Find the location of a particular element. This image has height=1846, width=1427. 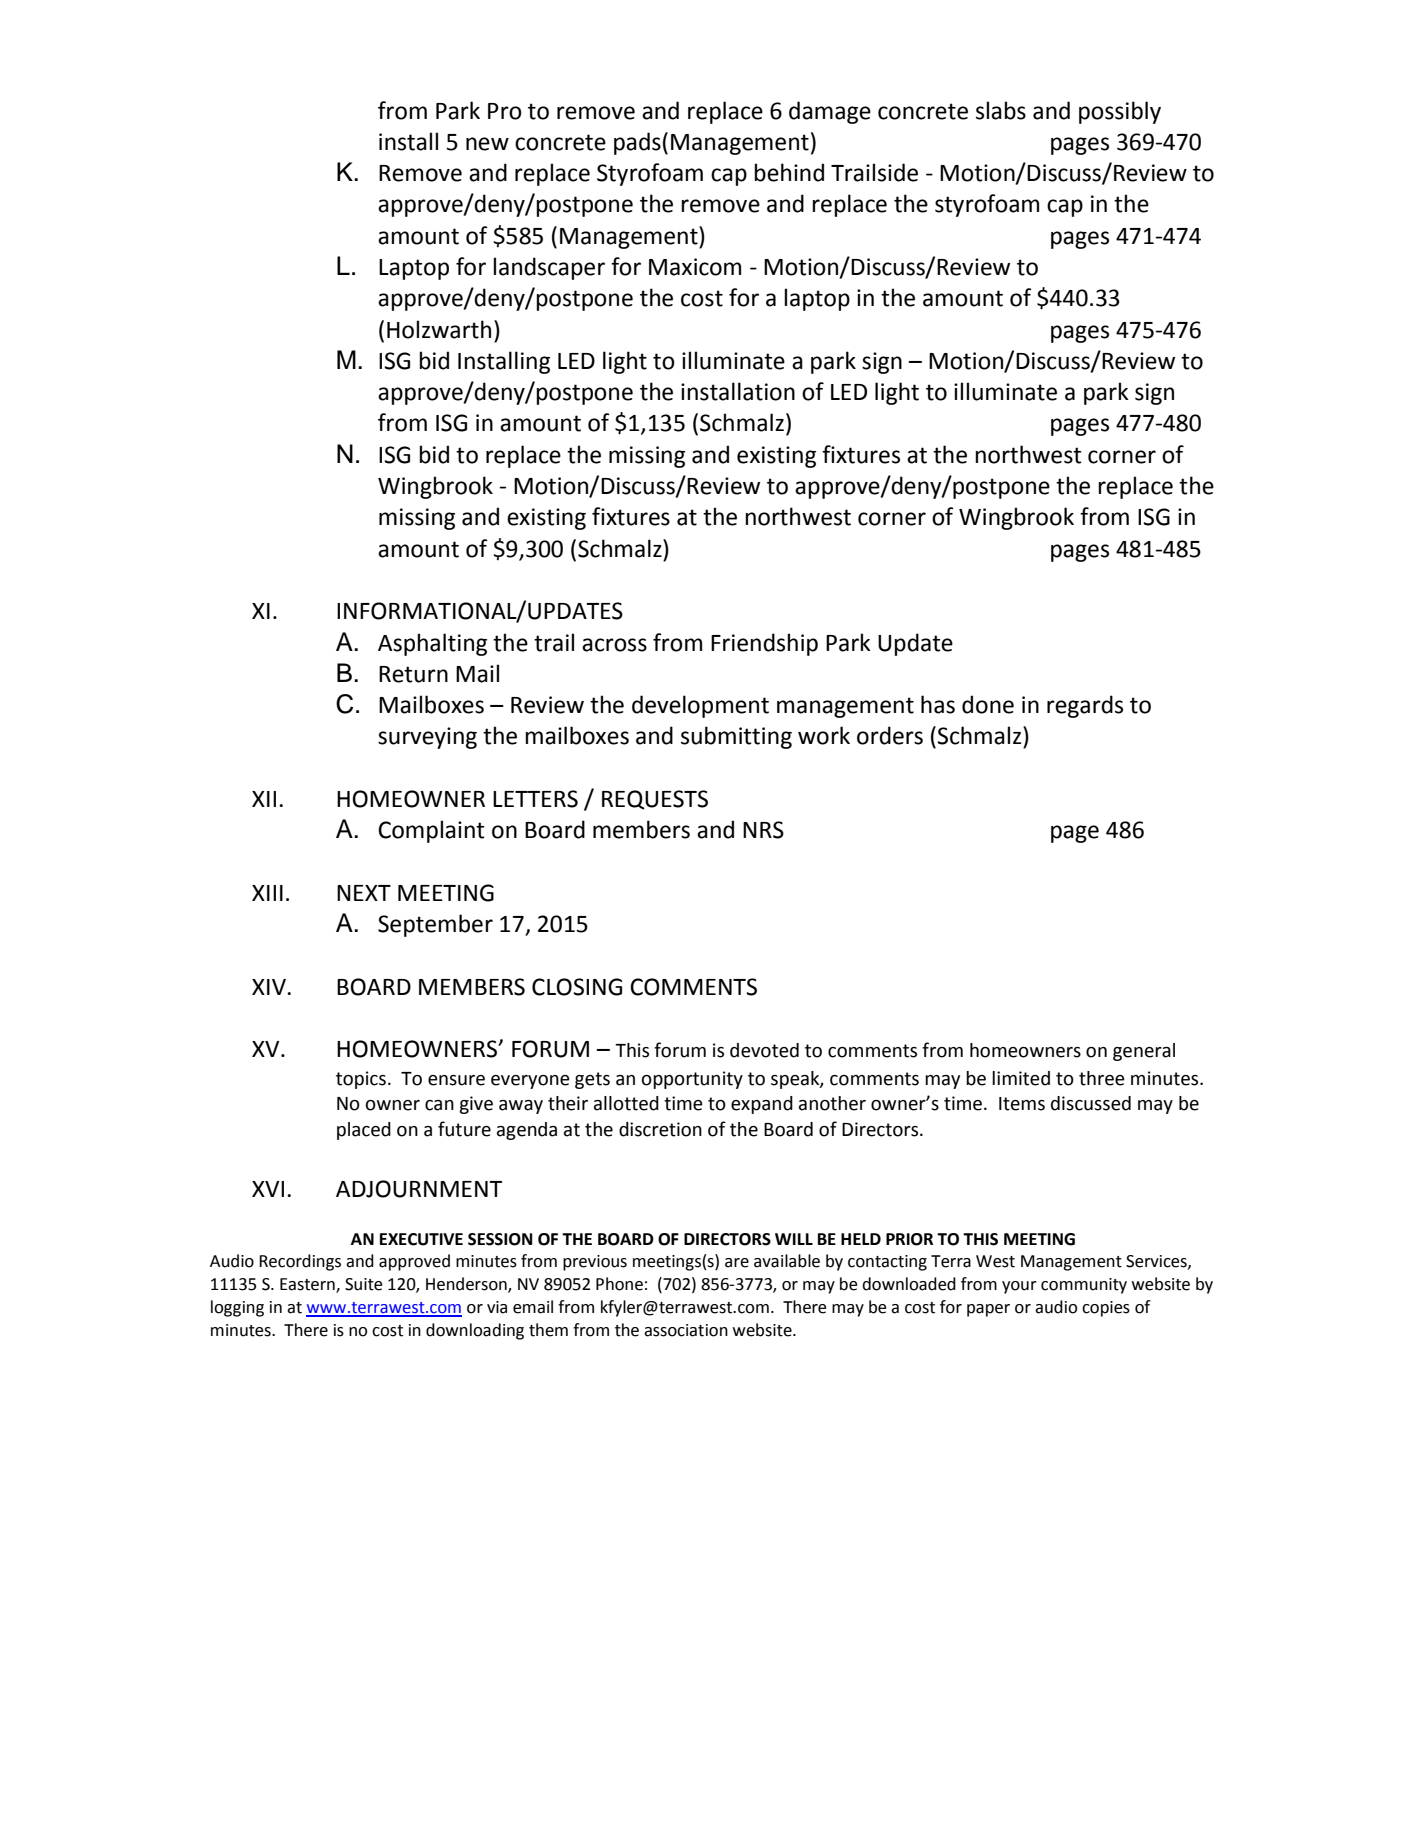

surveying is located at coordinates (427, 738).
